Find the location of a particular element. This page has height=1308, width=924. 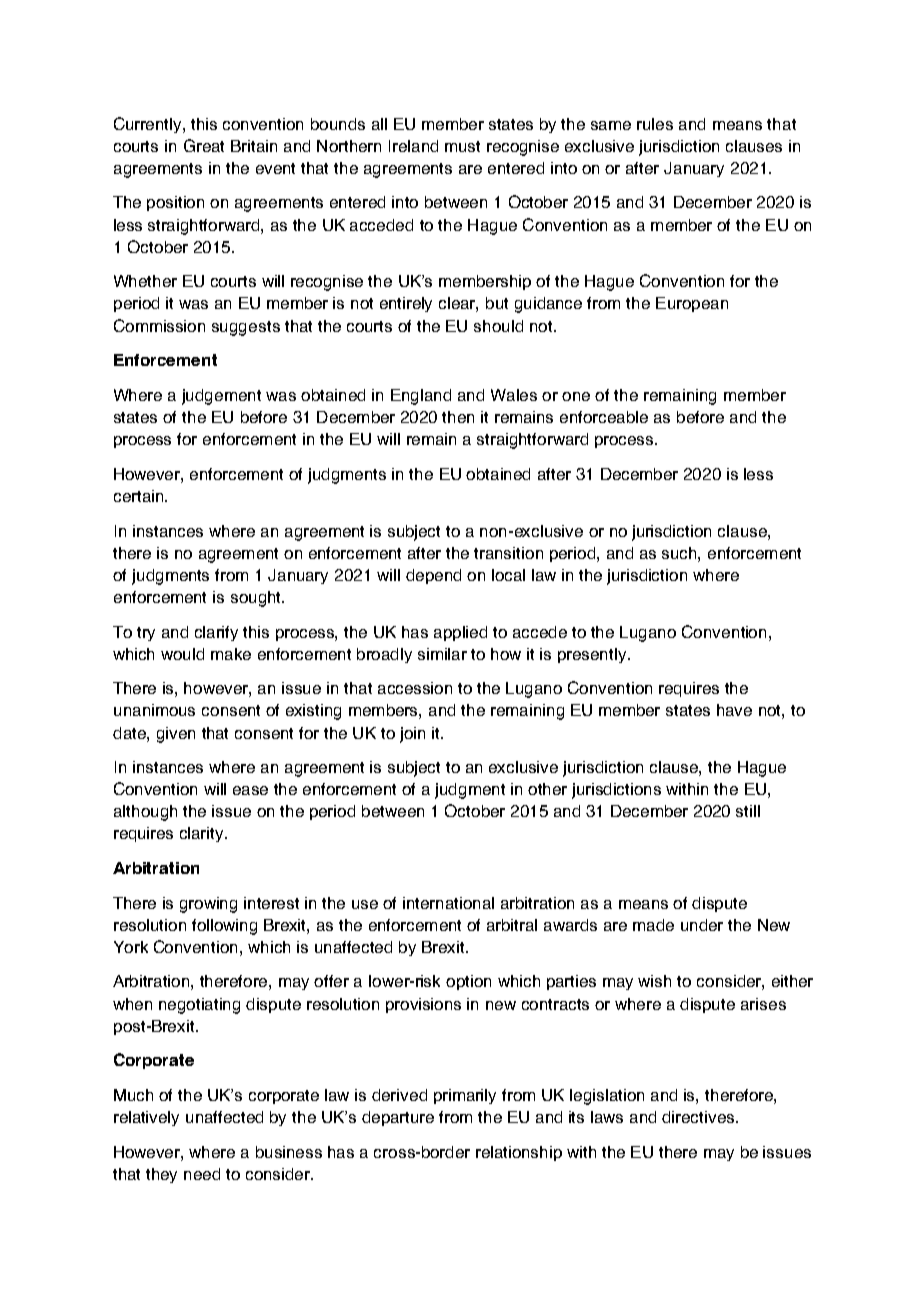

certain is located at coordinates (140, 496).
